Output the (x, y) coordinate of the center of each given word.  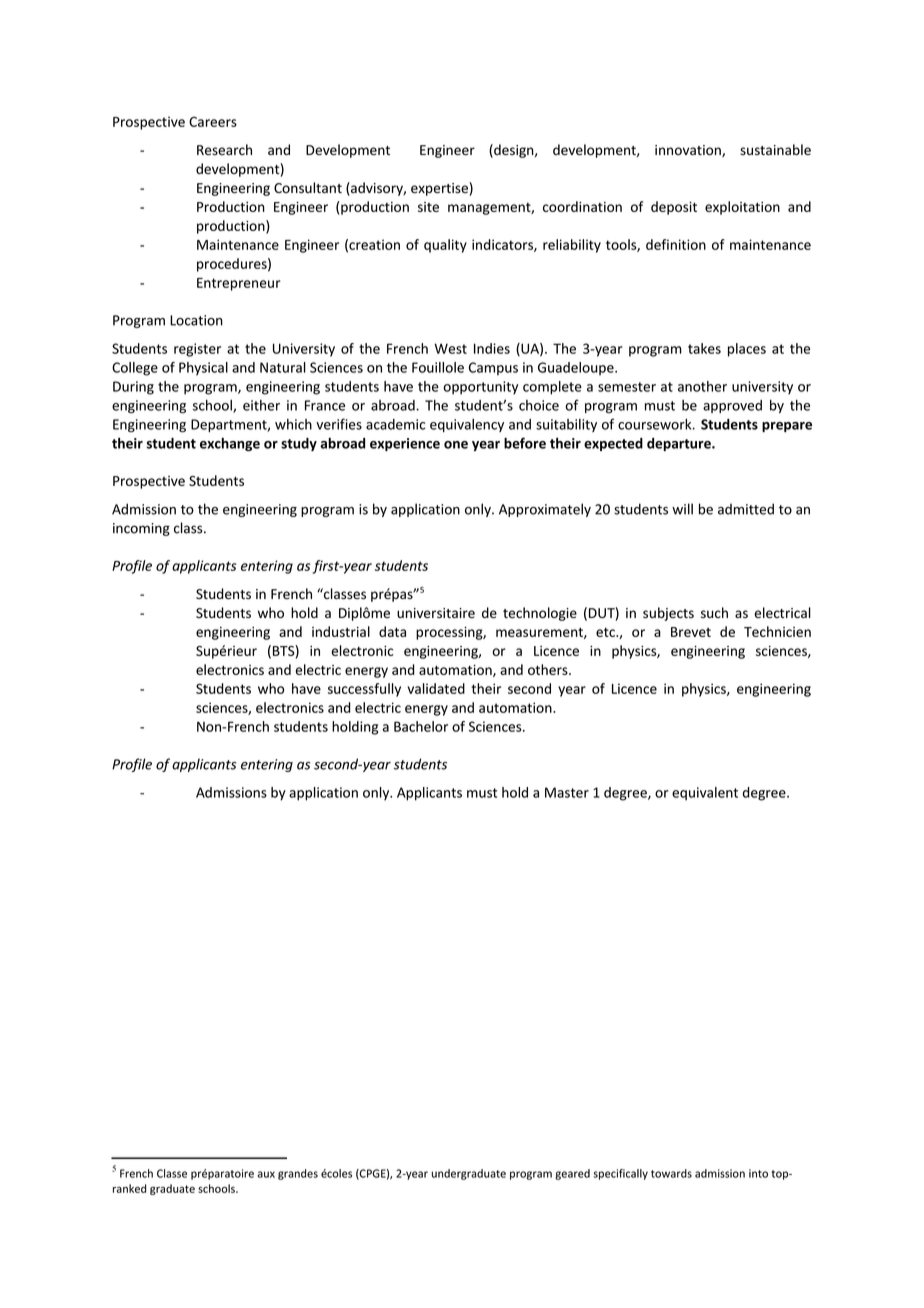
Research (224, 150)
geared (572, 1174)
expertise (440, 189)
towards (671, 1173)
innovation (689, 151)
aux (266, 1174)
